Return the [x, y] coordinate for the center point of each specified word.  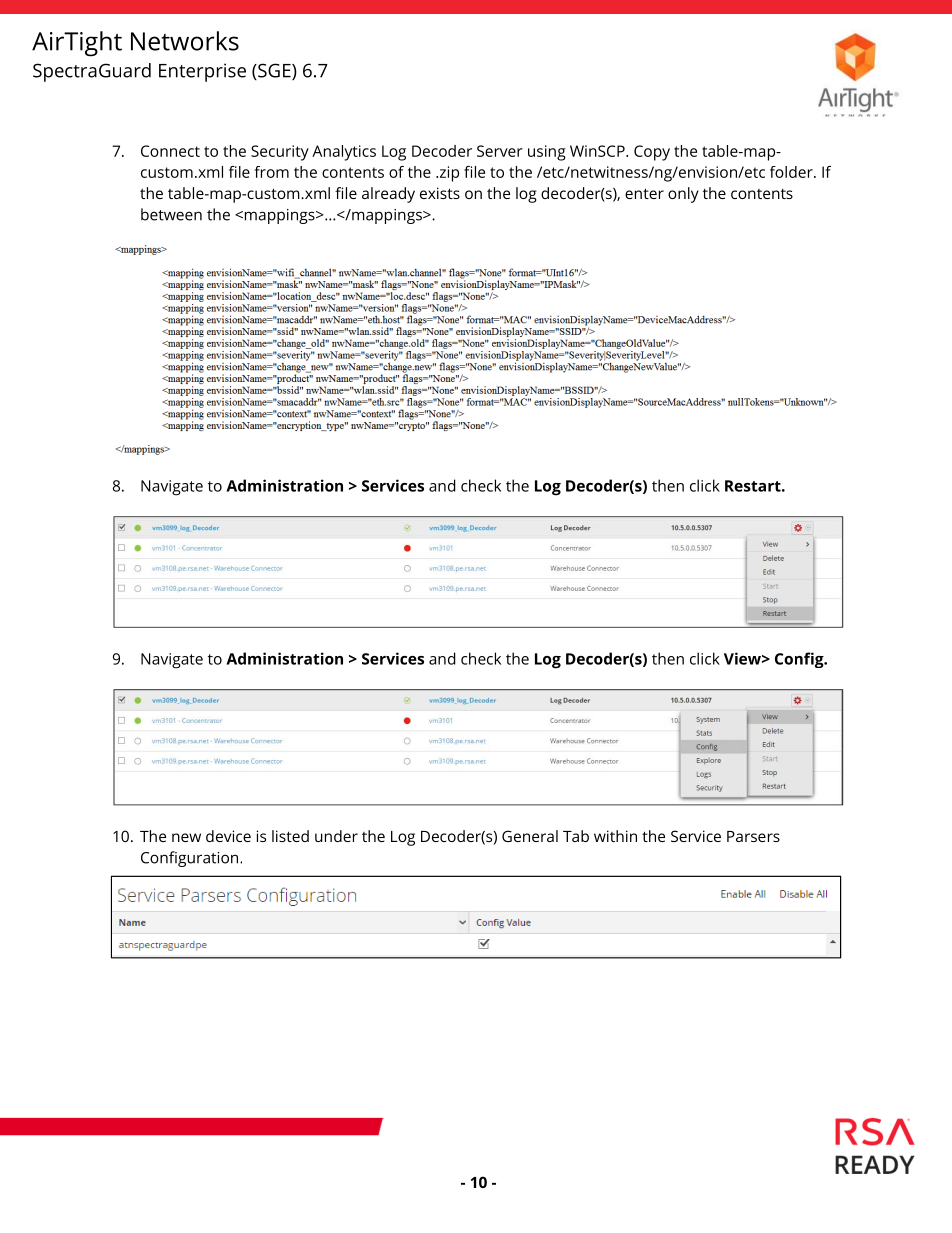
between [171, 214]
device [228, 836]
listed [290, 836]
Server [500, 151]
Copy [652, 153]
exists [440, 193]
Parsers [753, 836]
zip [448, 174]
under [336, 836]
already [388, 195]
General [530, 836]
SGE [274, 71]
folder [792, 172]
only [683, 195]
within [615, 836]
